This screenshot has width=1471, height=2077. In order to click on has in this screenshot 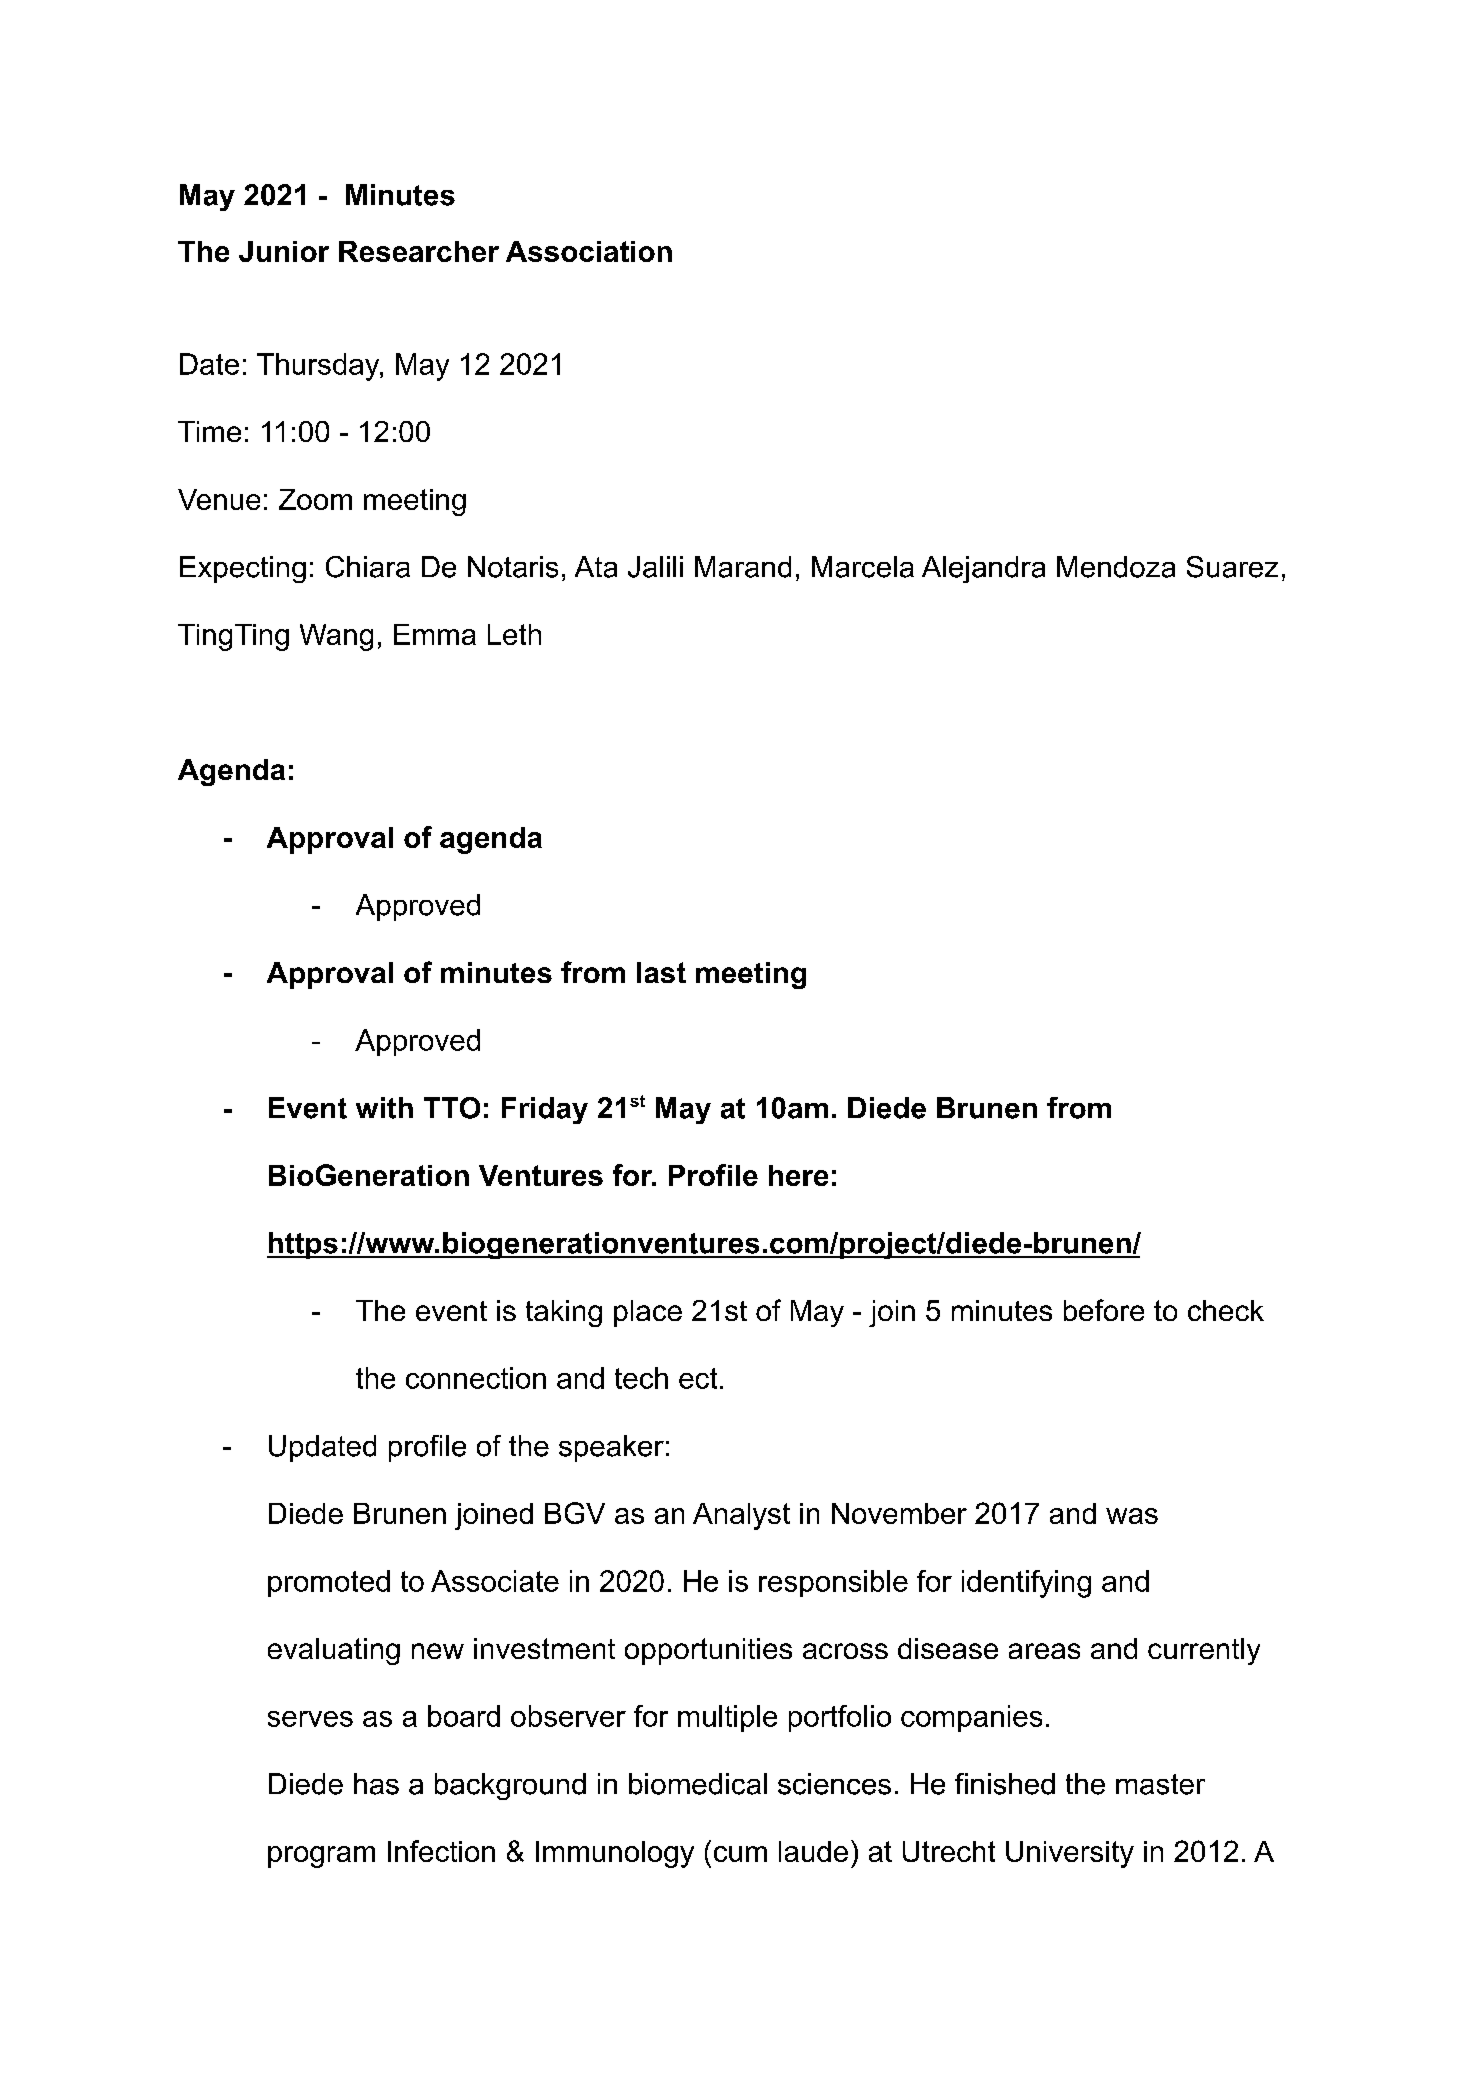, I will do `click(376, 1784)`.
